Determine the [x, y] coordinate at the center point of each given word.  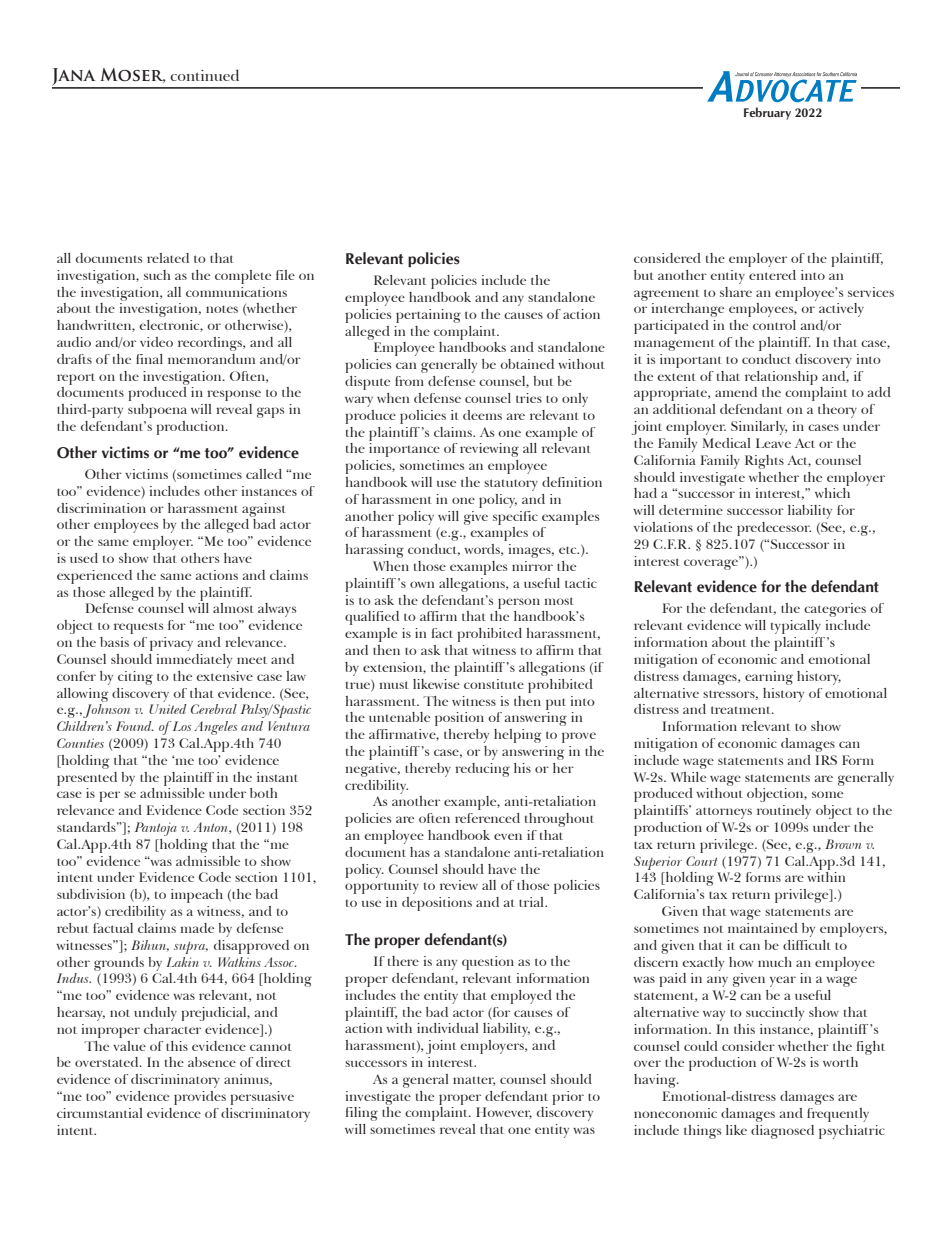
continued [204, 75]
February [767, 113]
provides [200, 1098]
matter [474, 1081]
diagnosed [782, 1132]
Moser [132, 75]
